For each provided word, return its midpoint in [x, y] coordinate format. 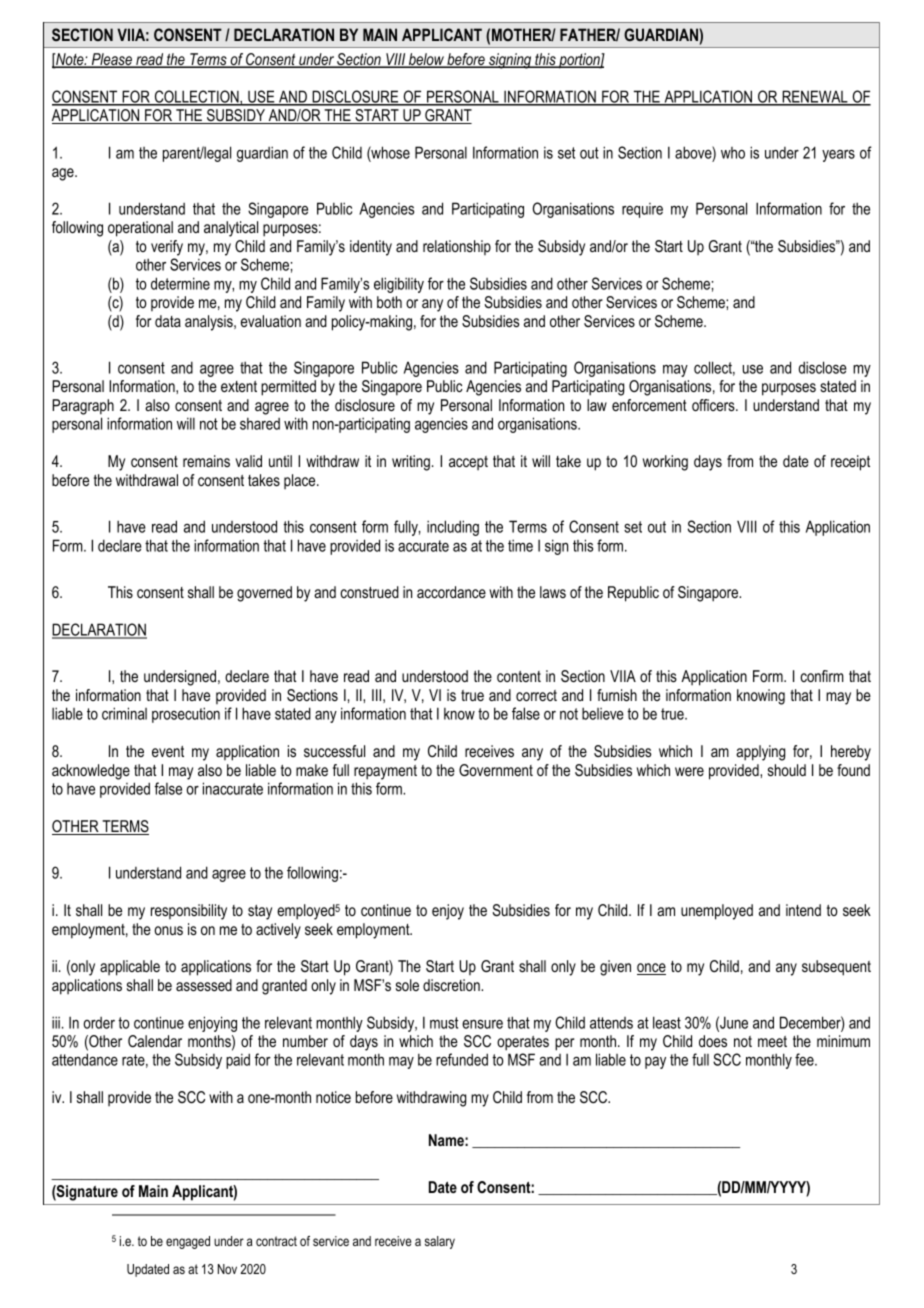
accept [468, 463]
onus [169, 930]
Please [111, 60]
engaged [188, 1242]
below [426, 60]
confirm [822, 676]
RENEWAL [815, 97]
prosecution [186, 715]
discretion [452, 985]
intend [803, 910]
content [519, 676]
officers [714, 405]
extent [239, 386]
